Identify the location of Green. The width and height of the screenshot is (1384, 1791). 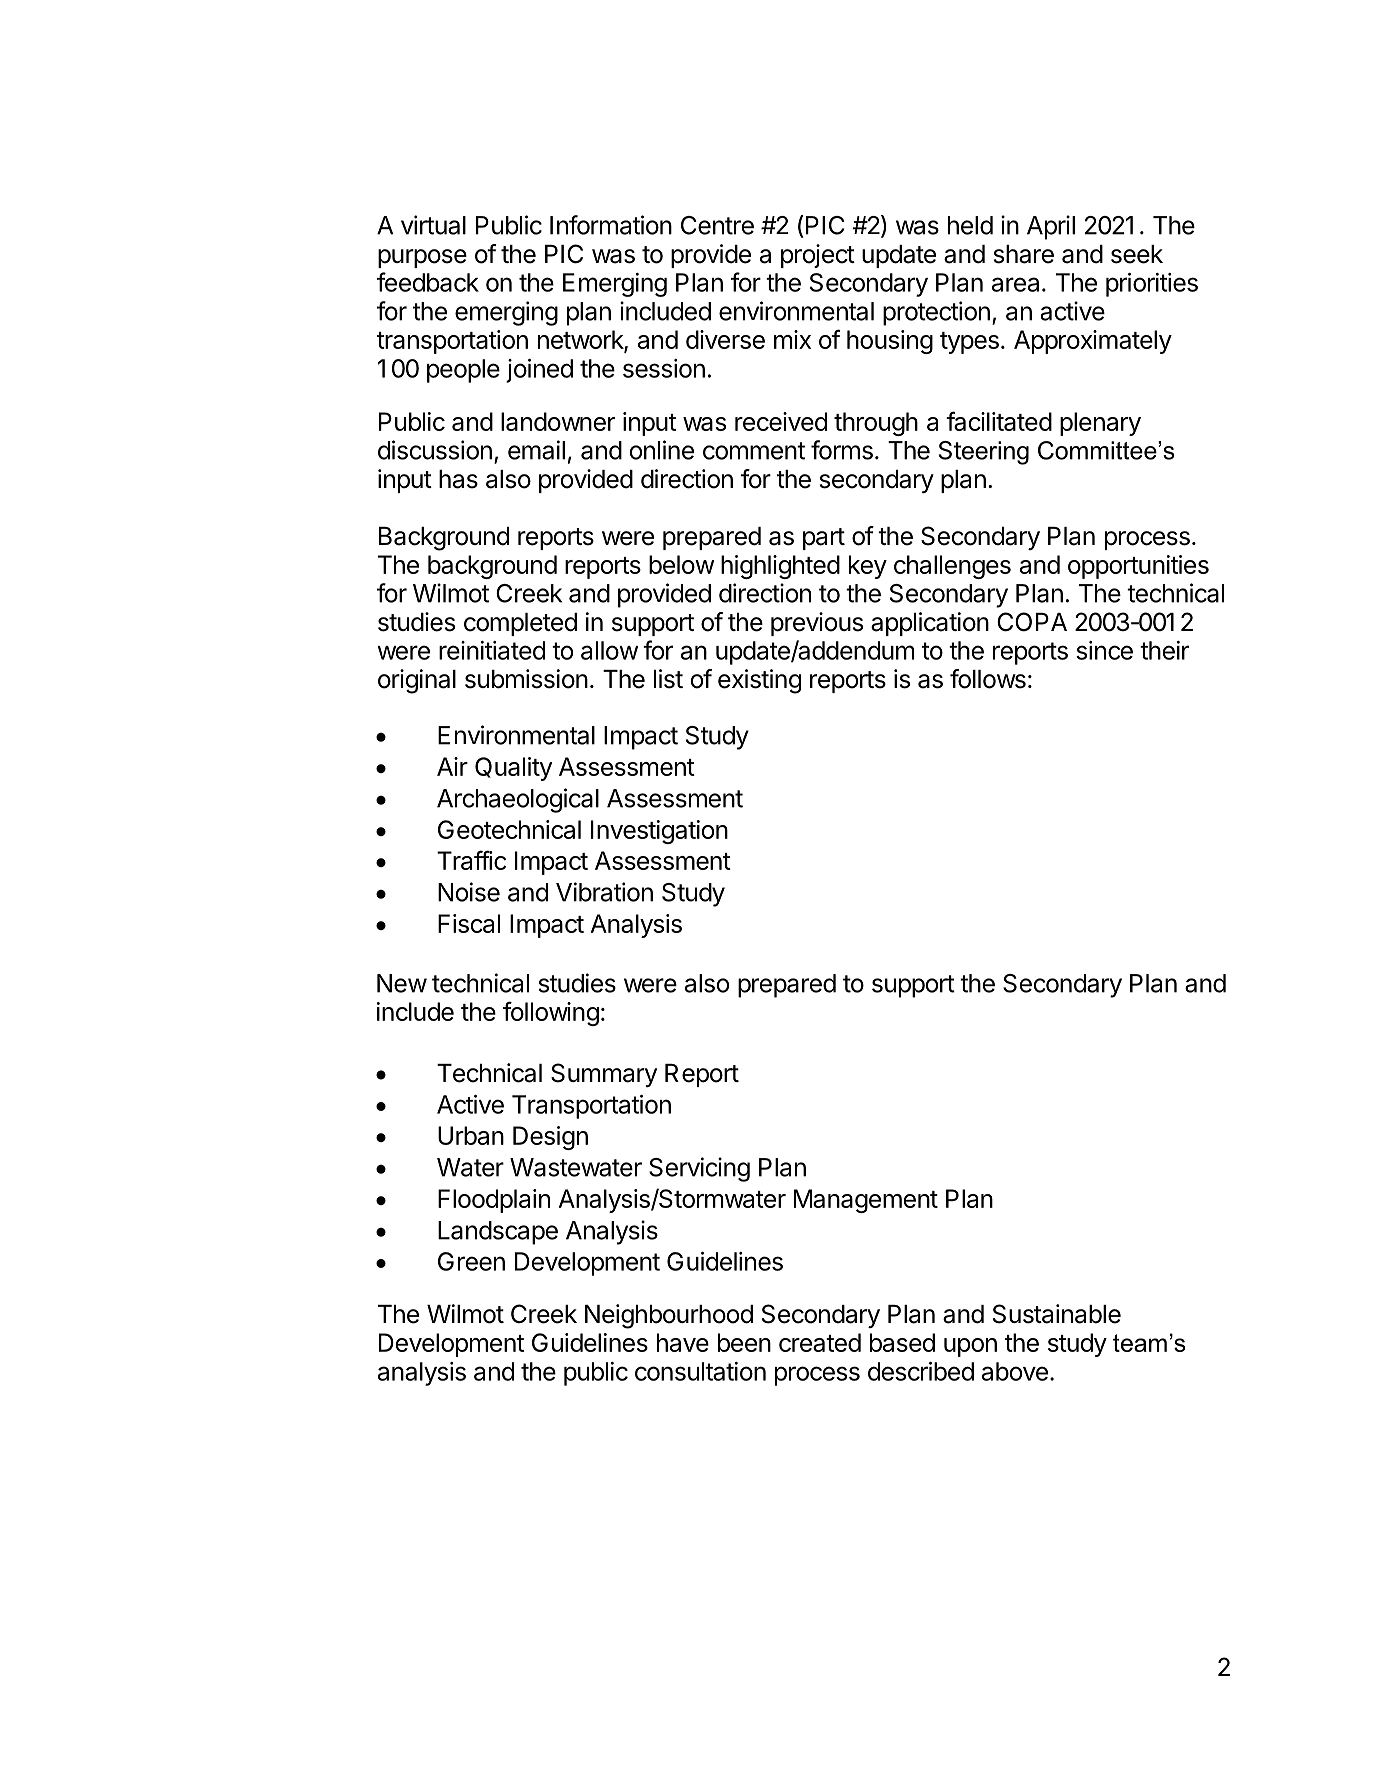
(471, 1261).
